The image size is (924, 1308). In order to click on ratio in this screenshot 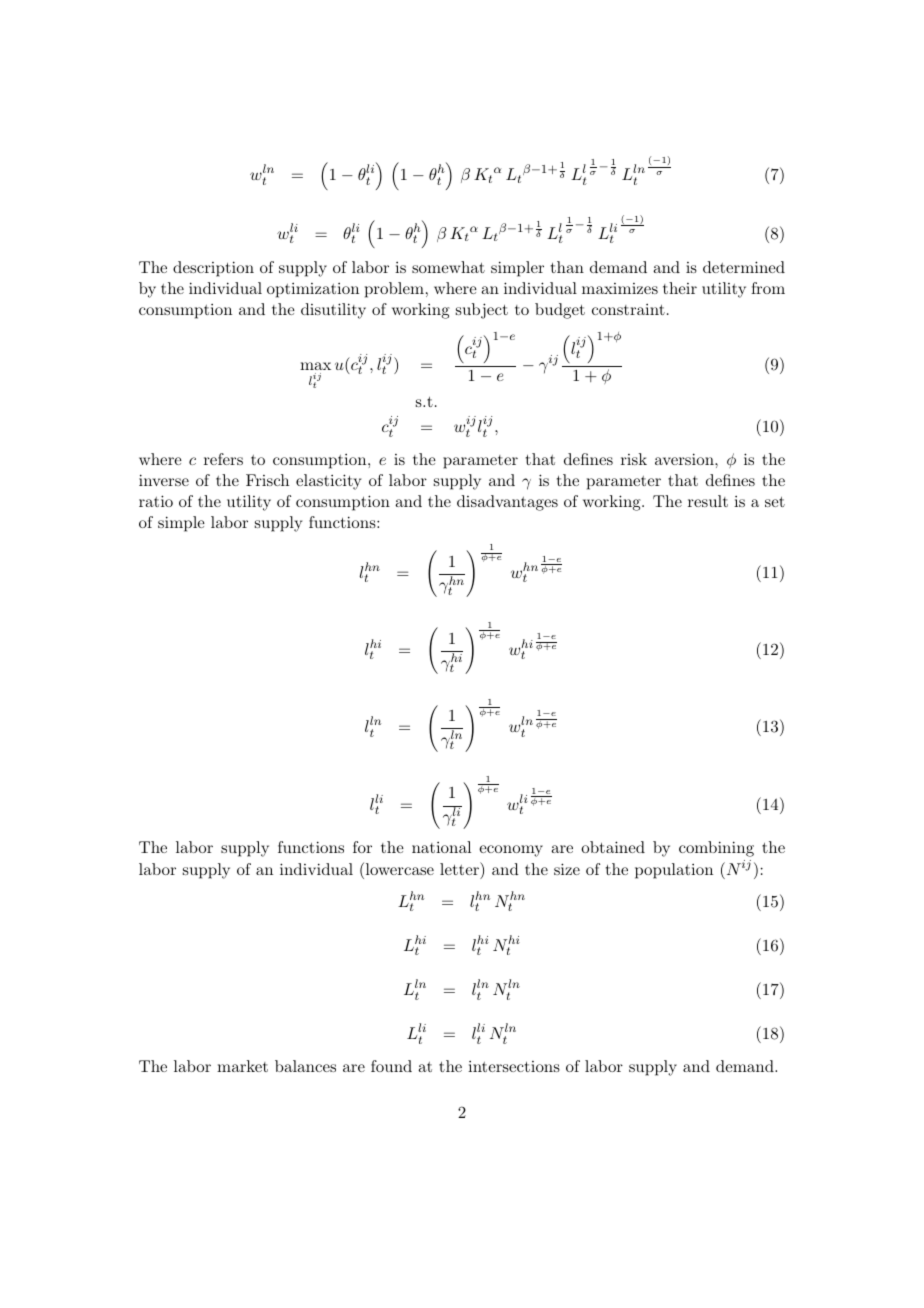, I will do `click(156, 501)`.
